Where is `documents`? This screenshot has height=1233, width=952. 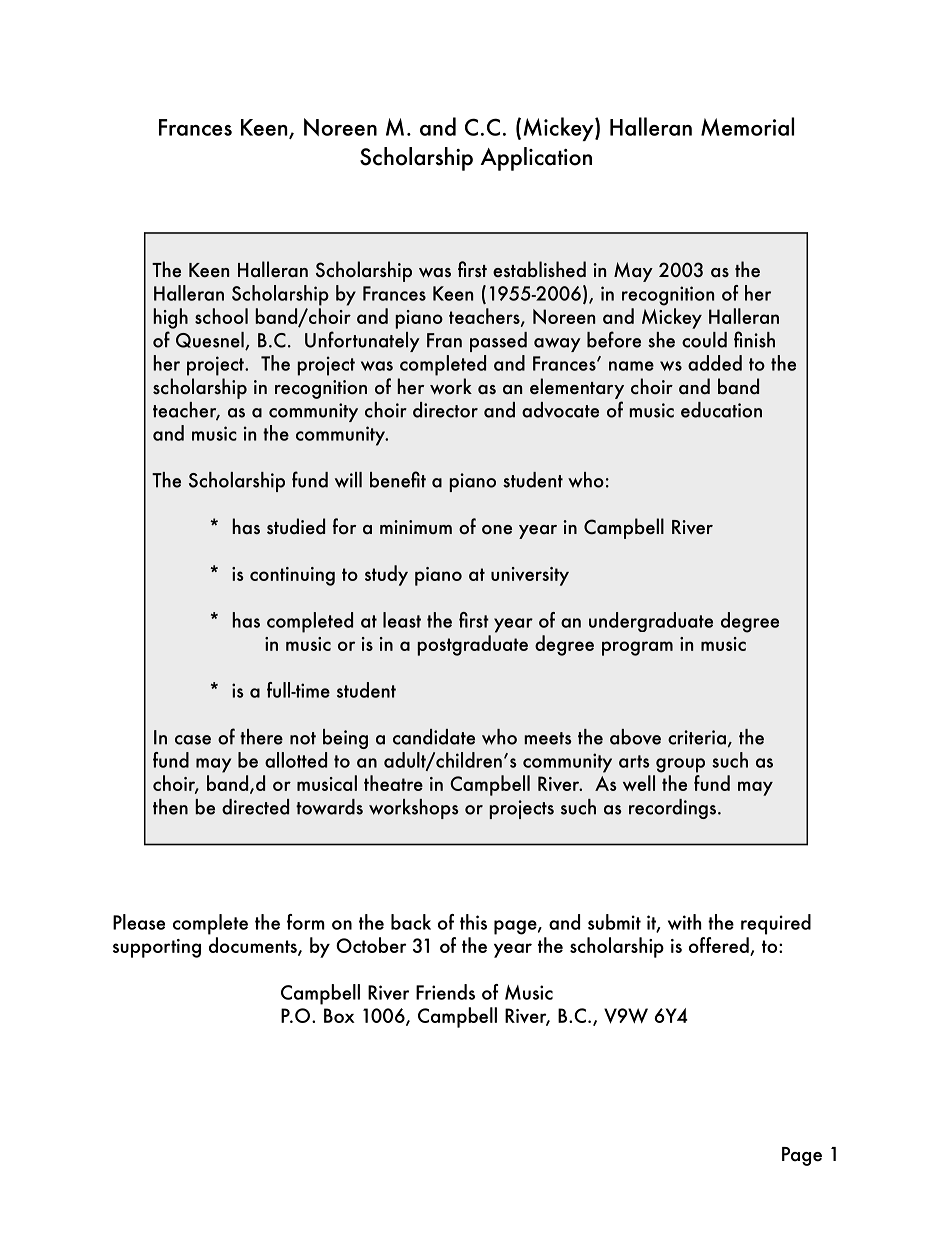
documents is located at coordinates (254, 946).
